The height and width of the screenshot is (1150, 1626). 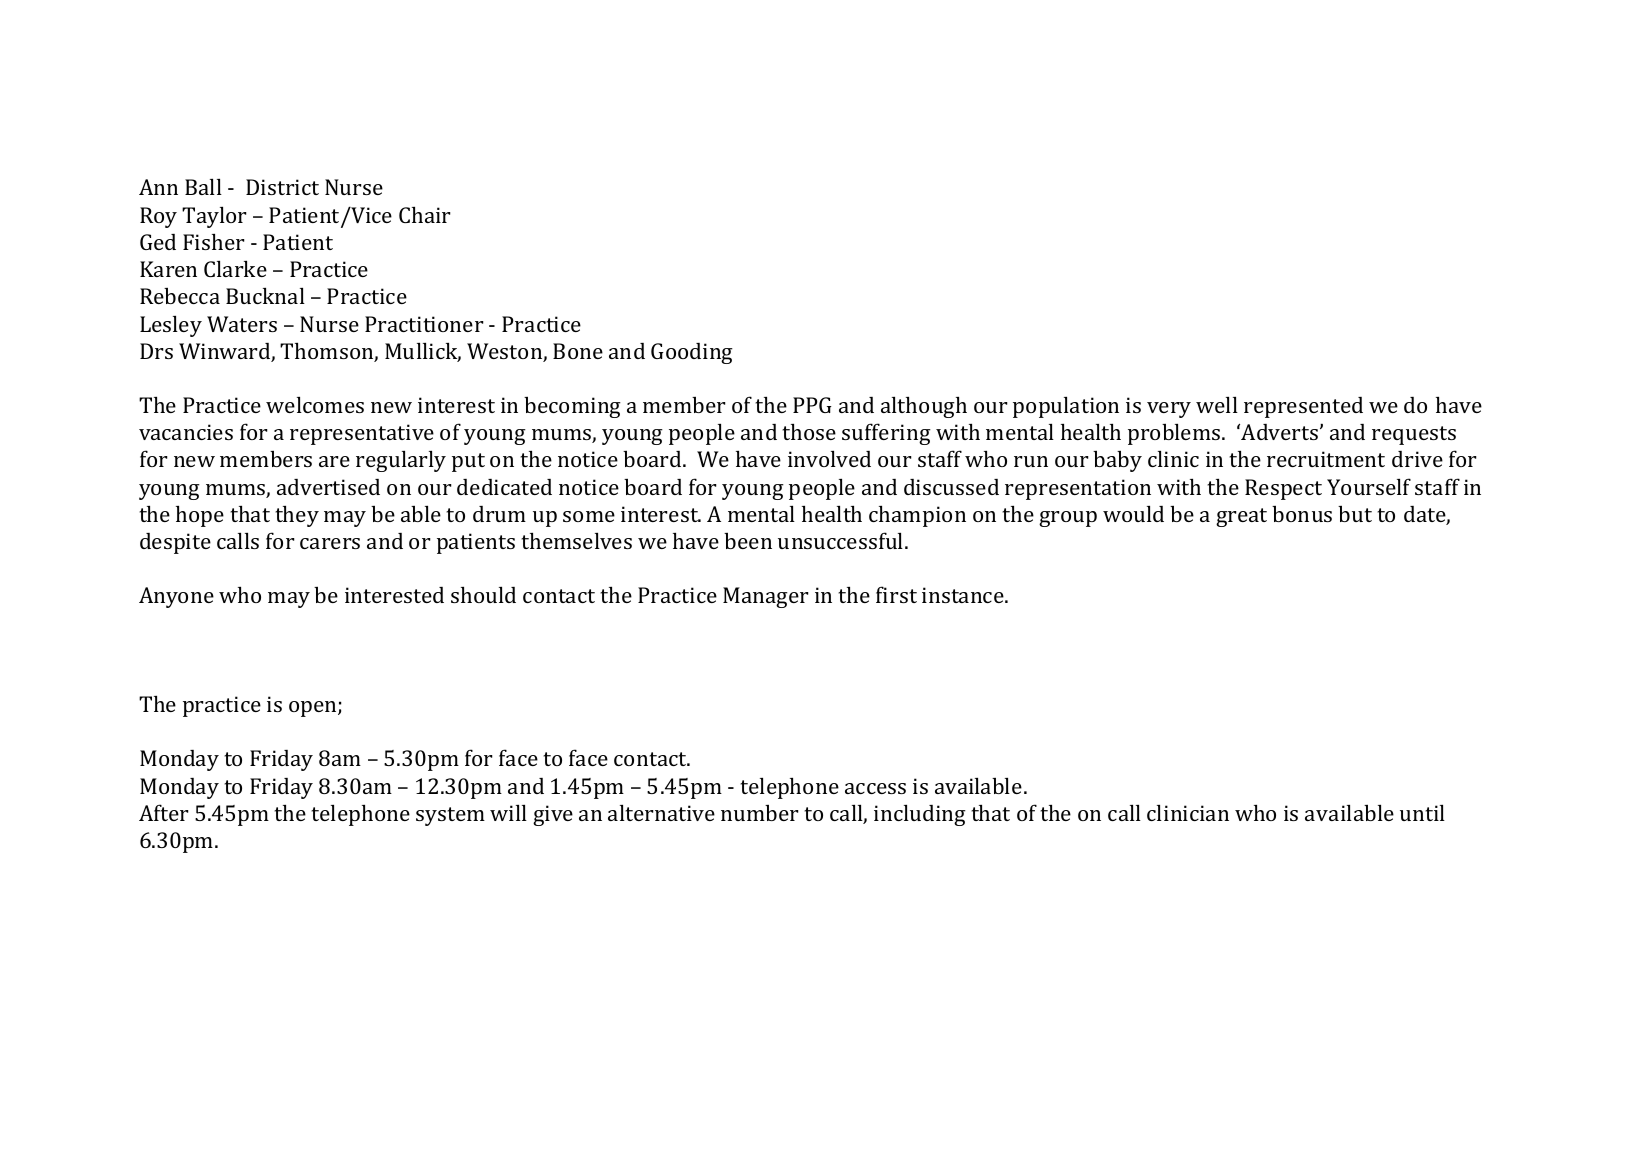 What do you see at coordinates (1303, 407) in the screenshot?
I see `represented` at bounding box center [1303, 407].
